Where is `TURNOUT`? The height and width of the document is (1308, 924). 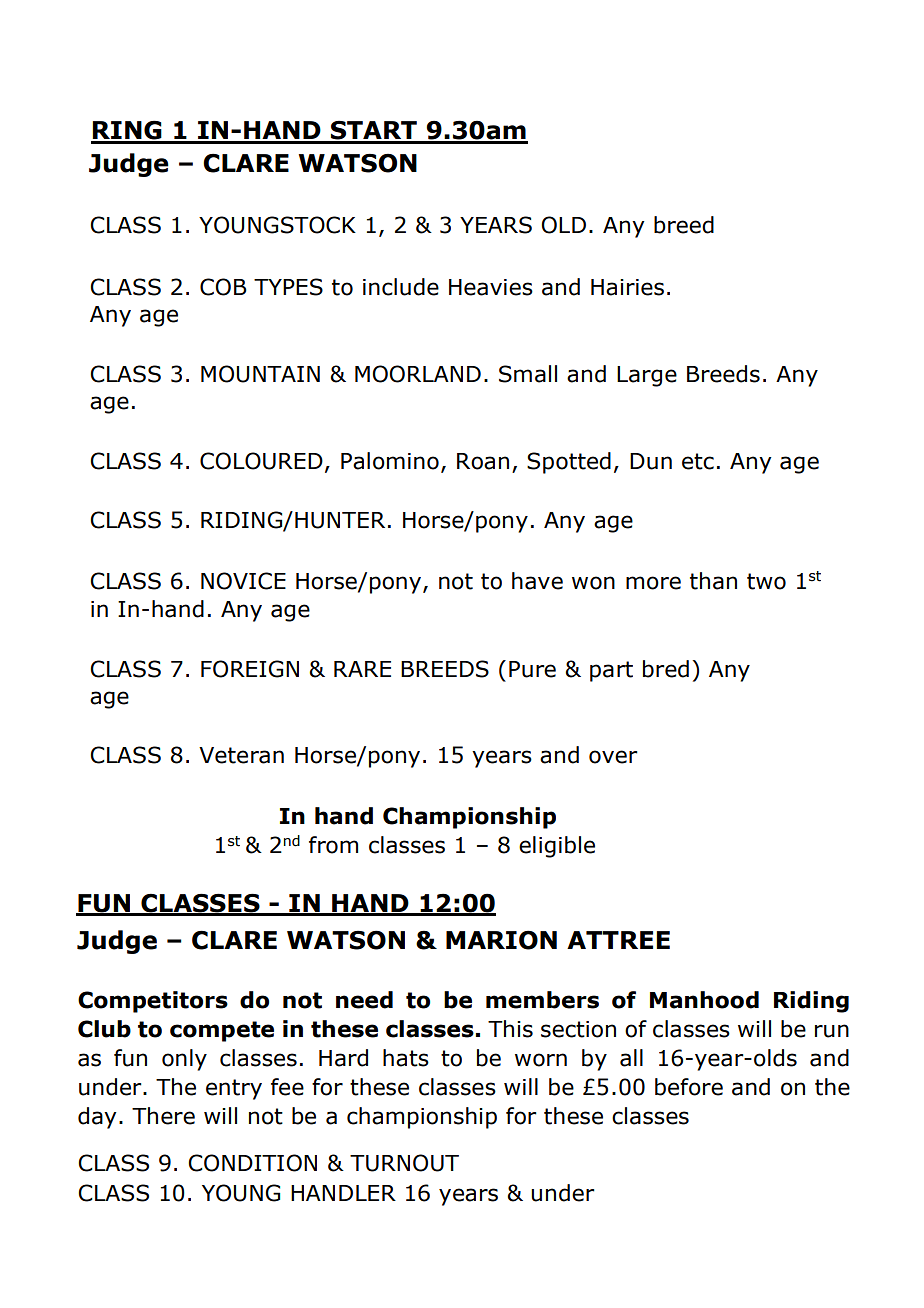
TURNOUT is located at coordinates (404, 1163).
